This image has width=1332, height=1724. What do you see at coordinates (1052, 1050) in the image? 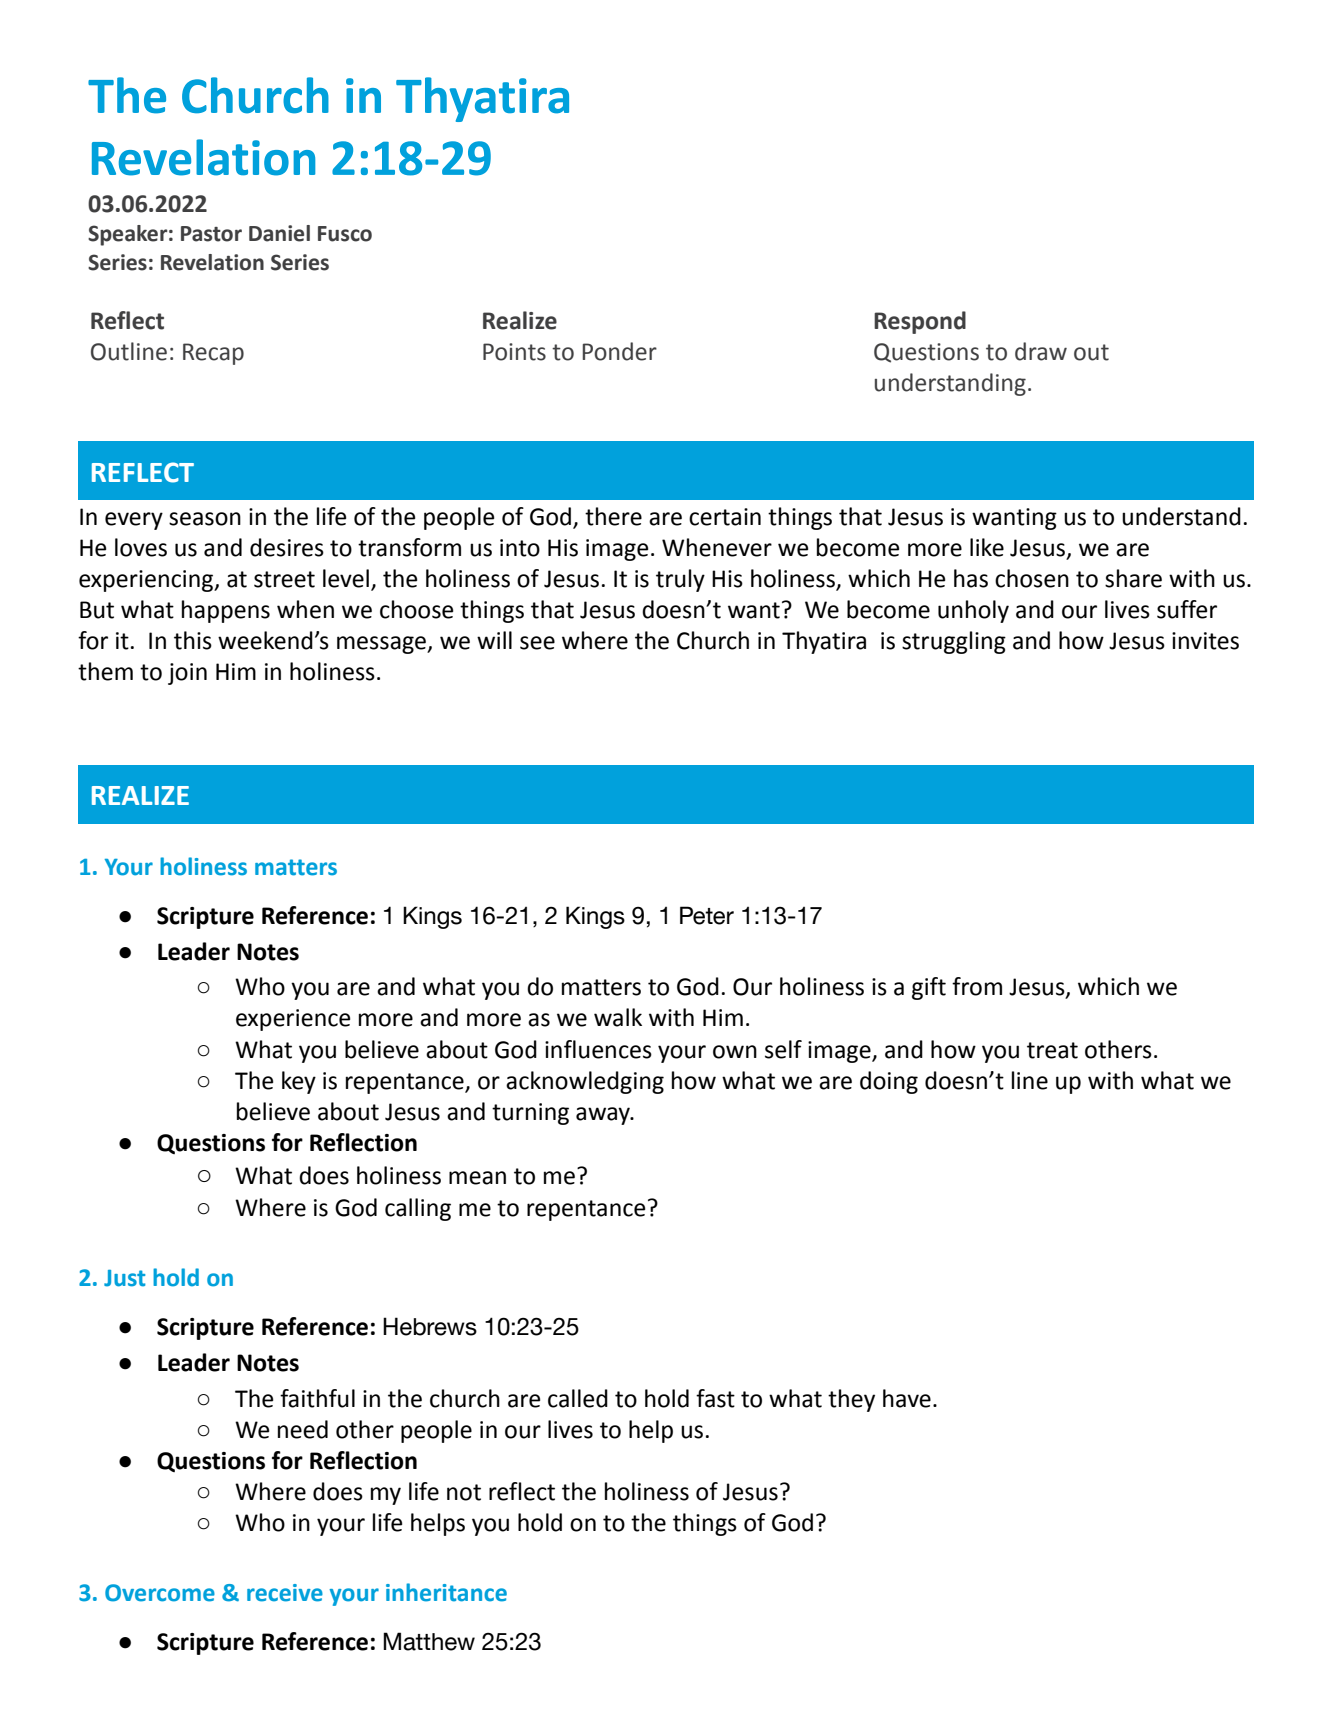
I see `treat` at bounding box center [1052, 1050].
